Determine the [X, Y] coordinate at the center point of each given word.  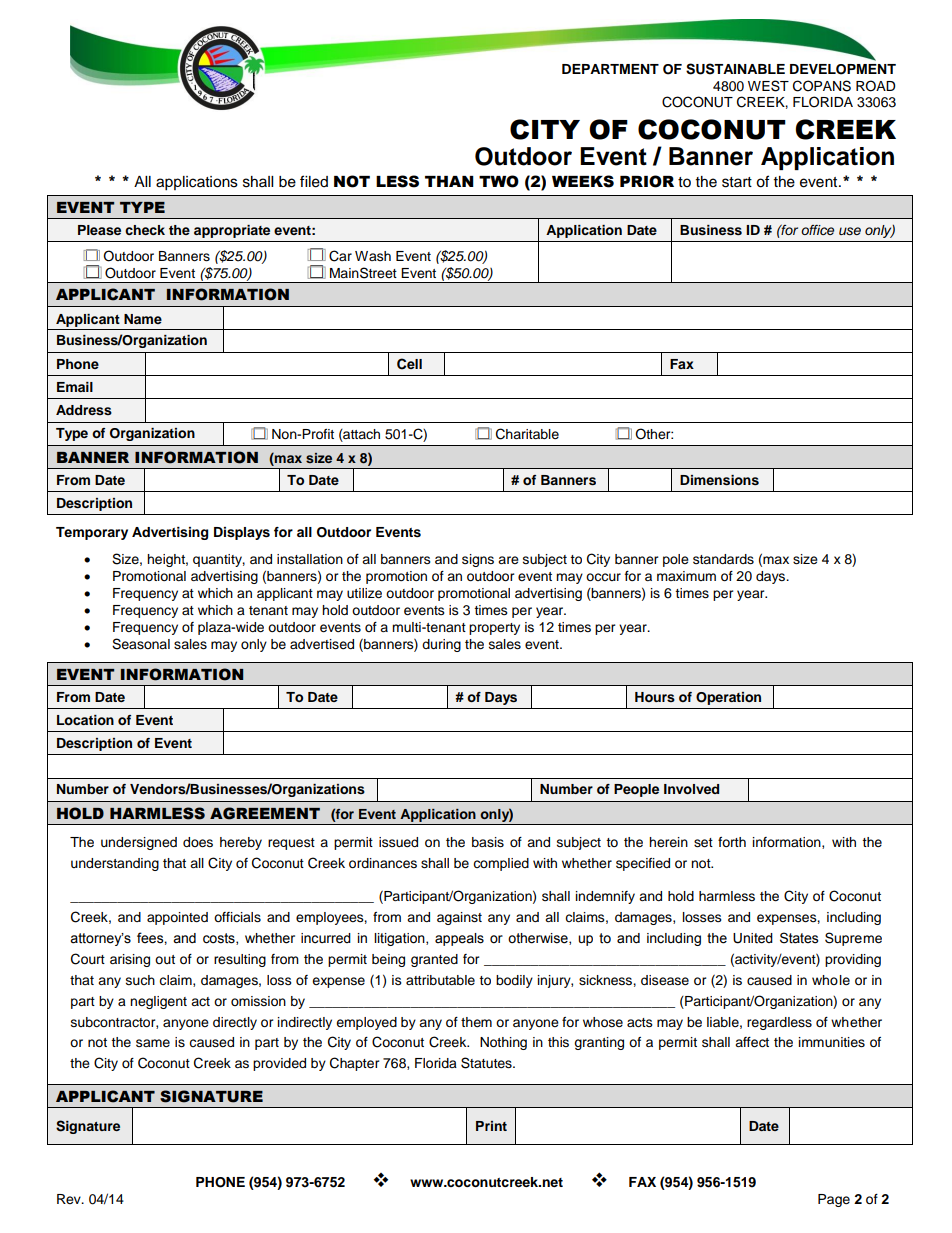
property [494, 629]
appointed [177, 918]
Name [143, 319]
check [145, 230]
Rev [70, 1199]
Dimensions [719, 480]
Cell [409, 364]
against [459, 918]
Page [834, 1200]
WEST [768, 86]
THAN [449, 181]
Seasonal [141, 644]
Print [491, 1126]
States [799, 938]
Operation [728, 698]
